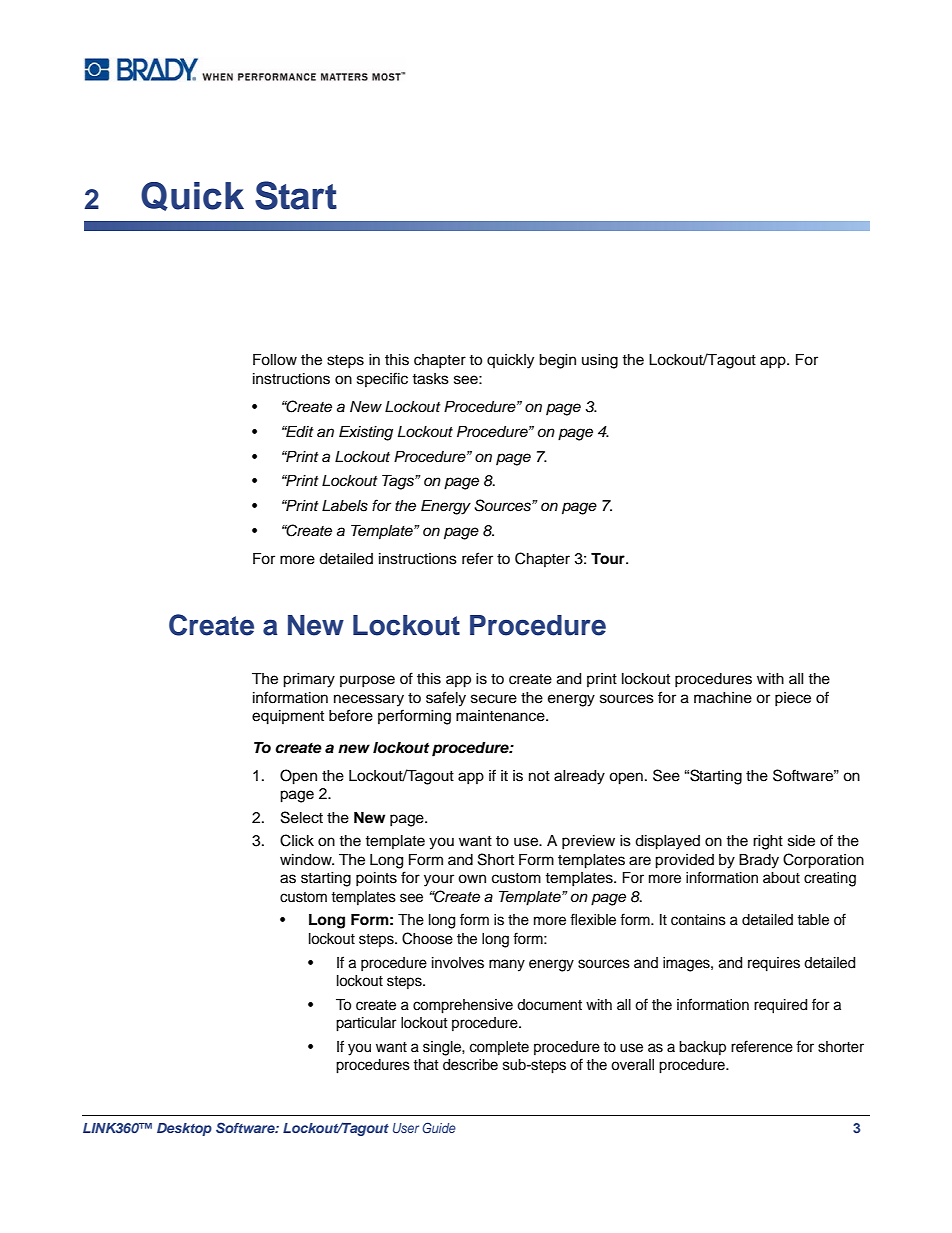  Describe the element at coordinates (275, 360) in the page. I see `Follow` at that location.
